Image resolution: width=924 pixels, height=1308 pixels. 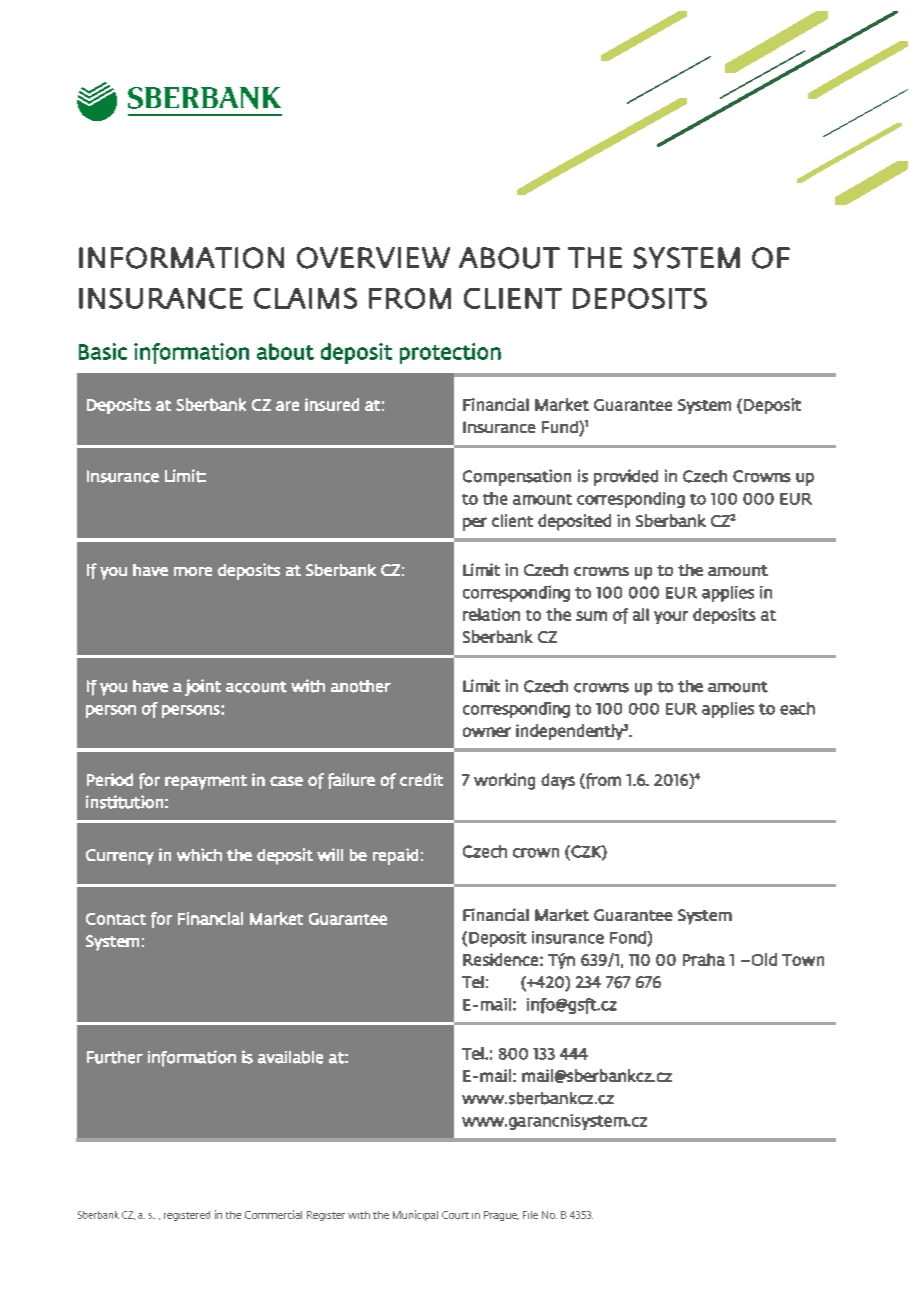 What do you see at coordinates (193, 571) in the document?
I see `more` at bounding box center [193, 571].
